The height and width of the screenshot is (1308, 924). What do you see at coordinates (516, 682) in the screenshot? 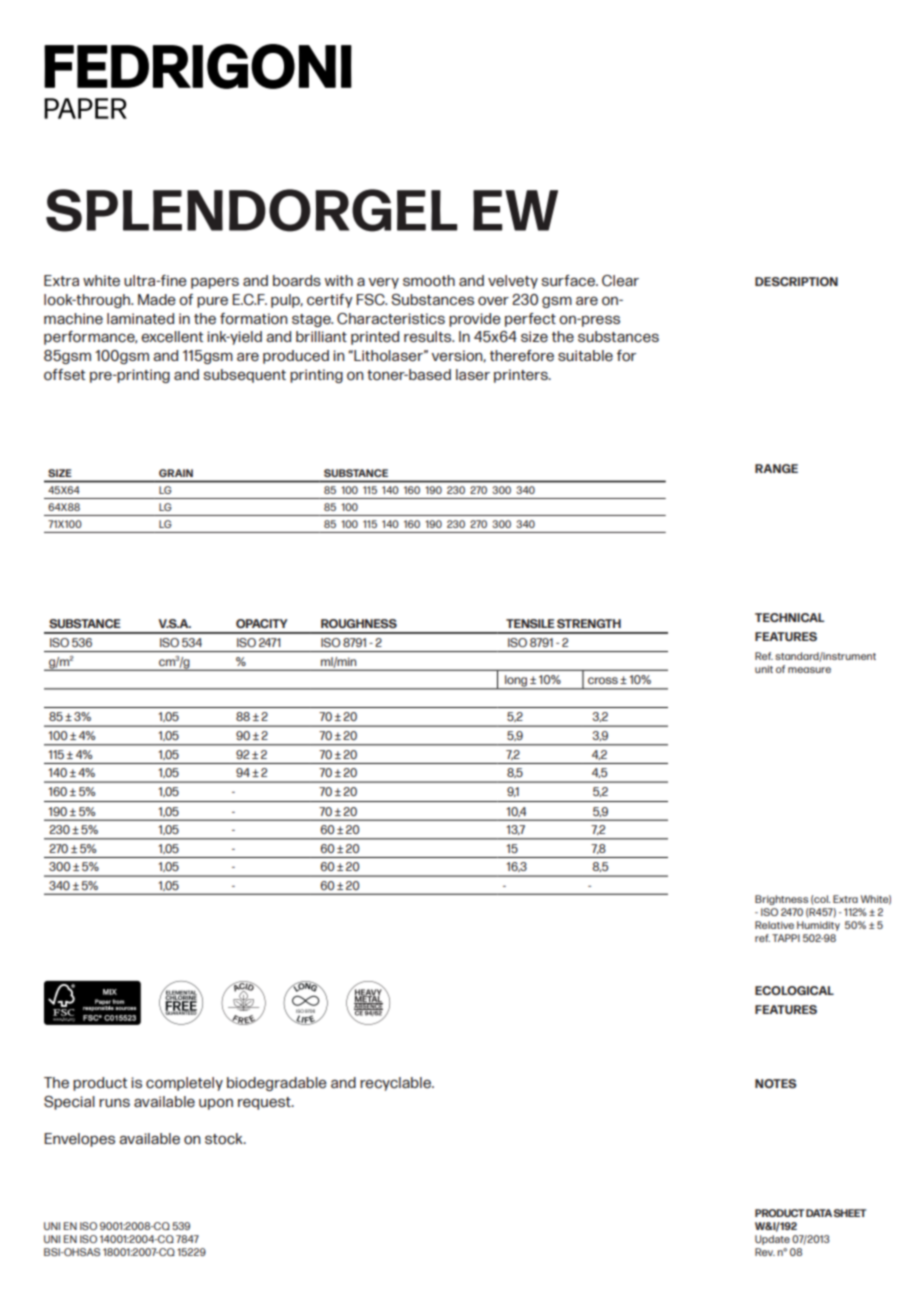
I see `long` at bounding box center [516, 682].
